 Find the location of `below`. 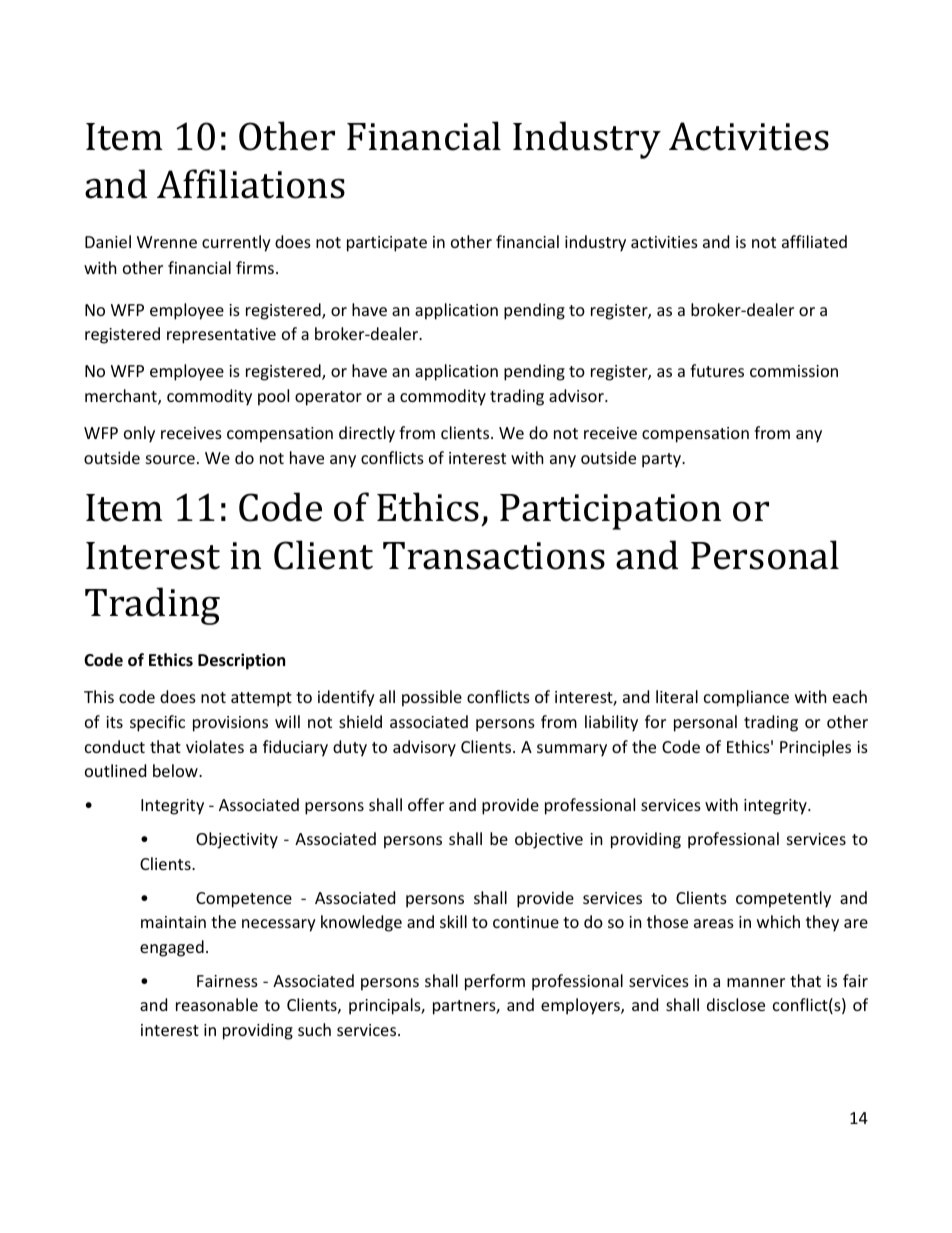

below is located at coordinates (176, 770).
